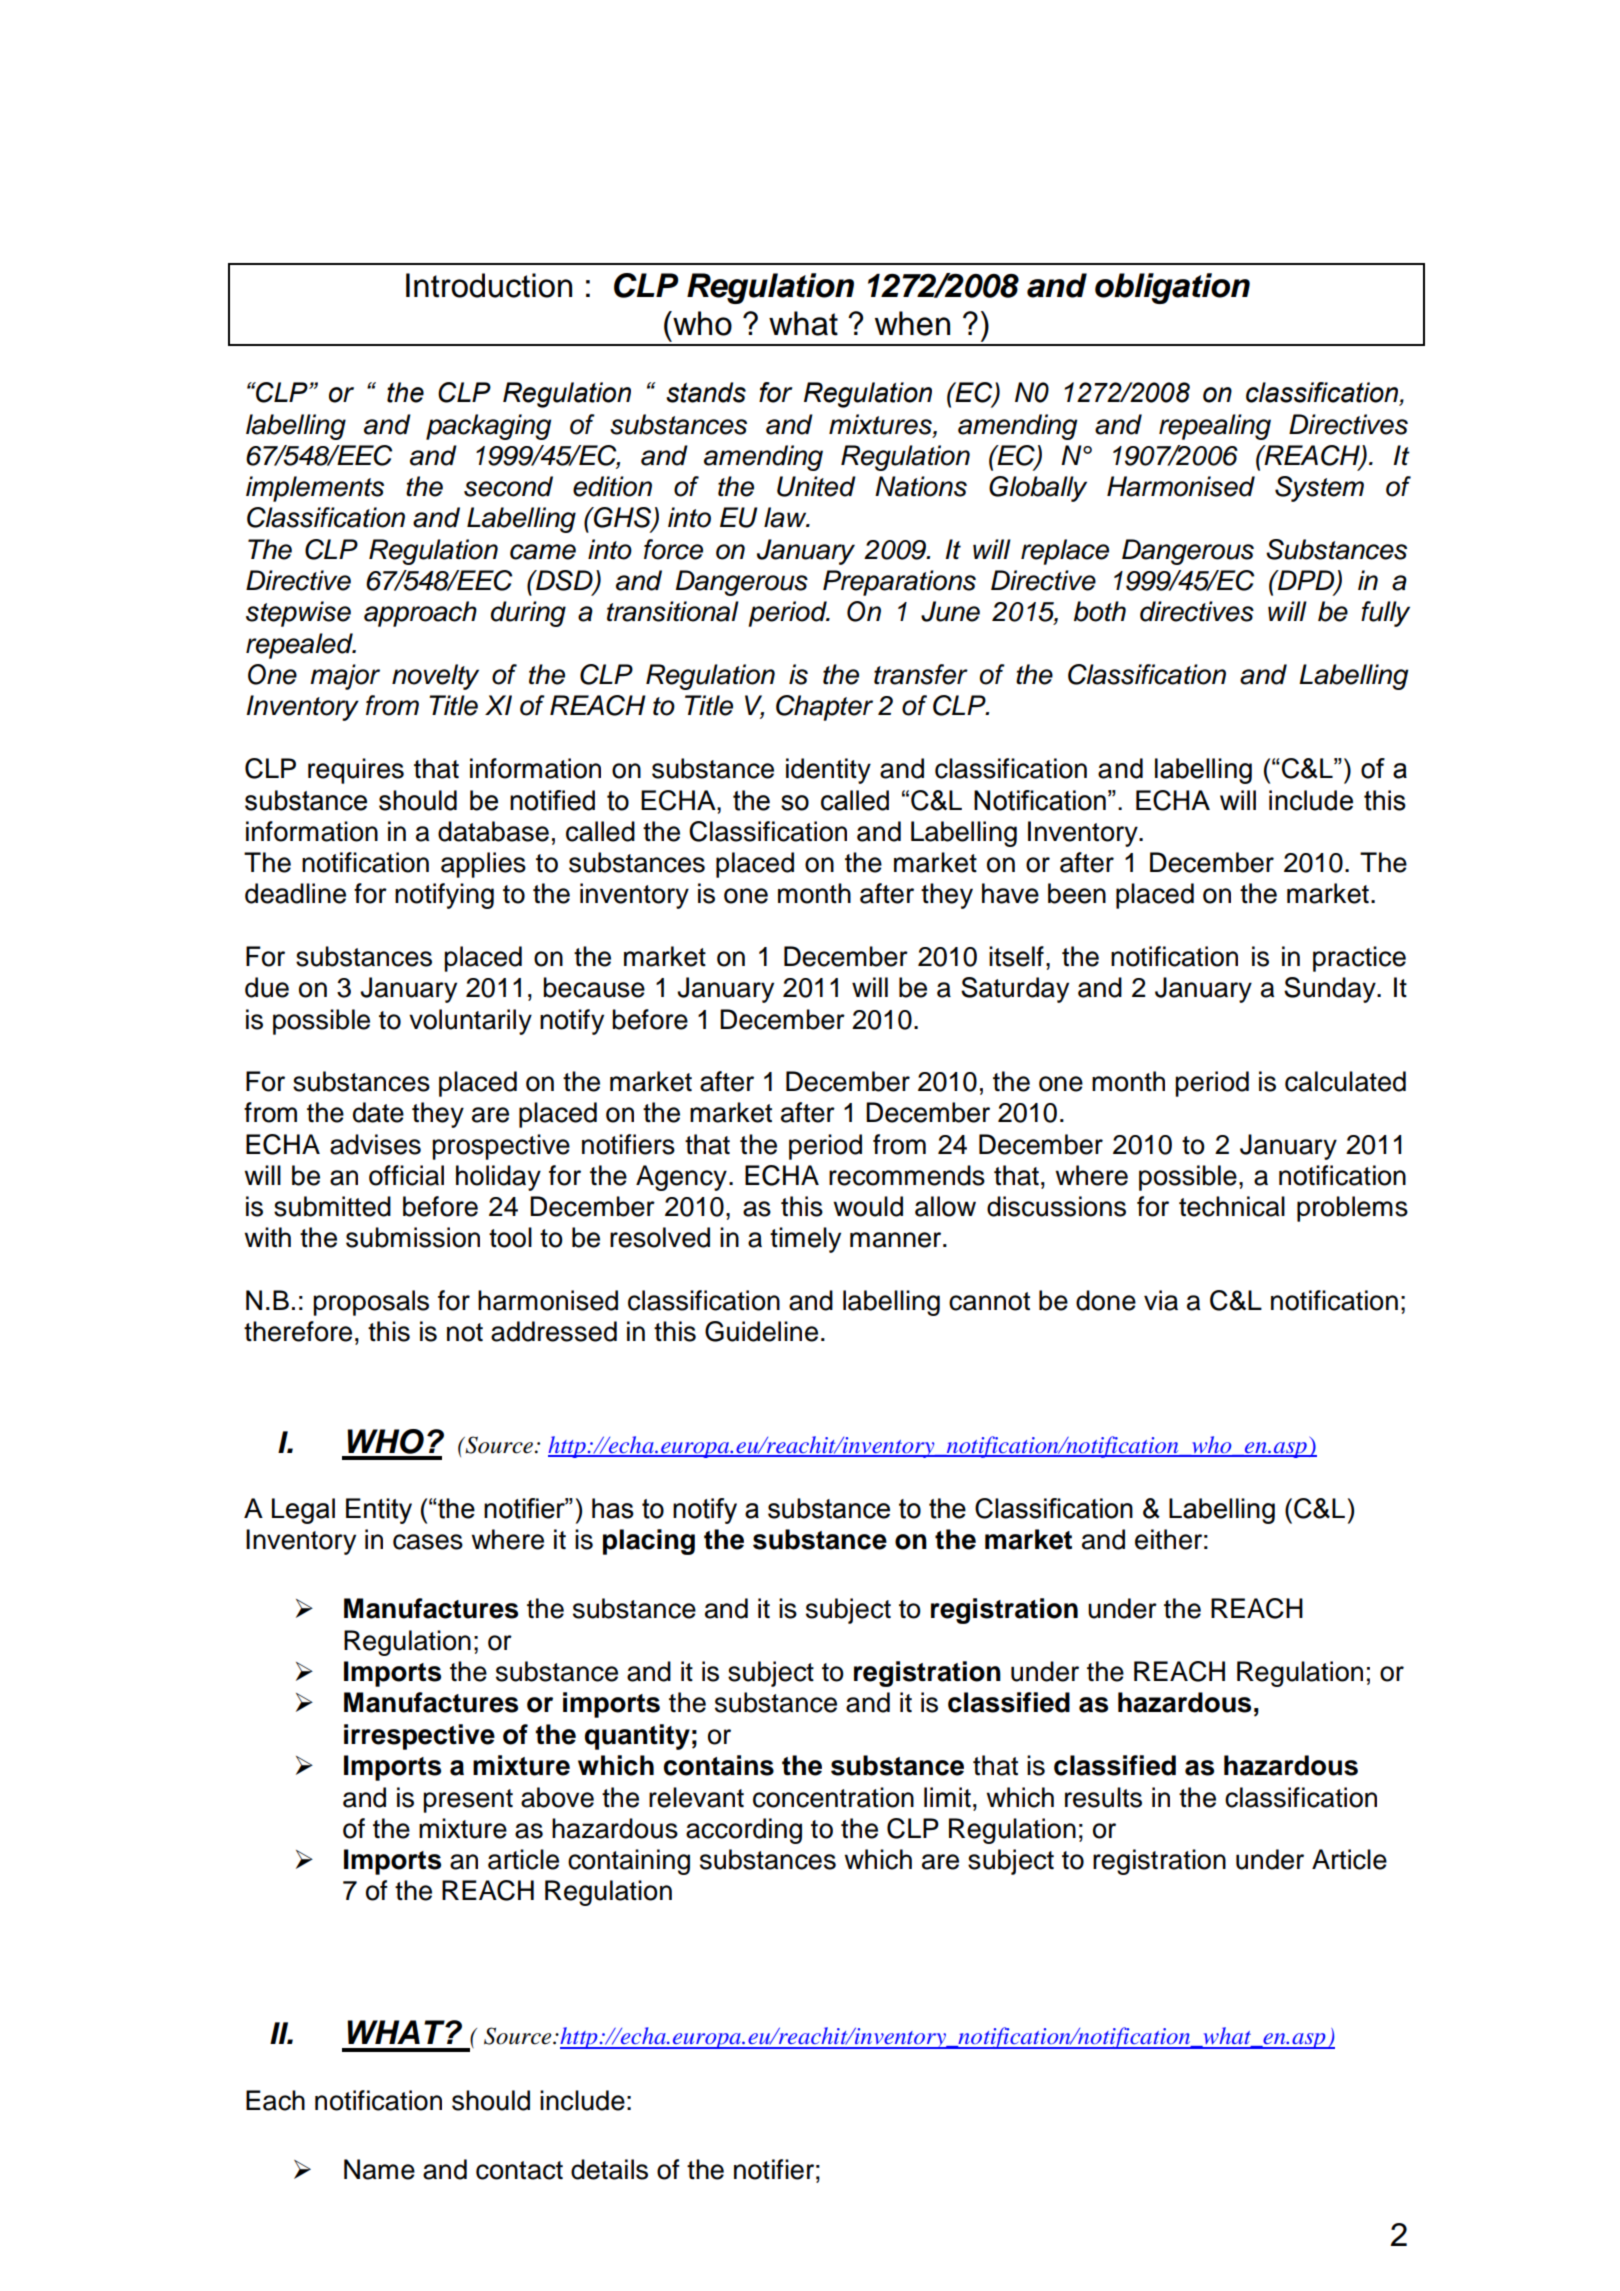  Describe the element at coordinates (413, 1237) in the page. I see `submission` at that location.
